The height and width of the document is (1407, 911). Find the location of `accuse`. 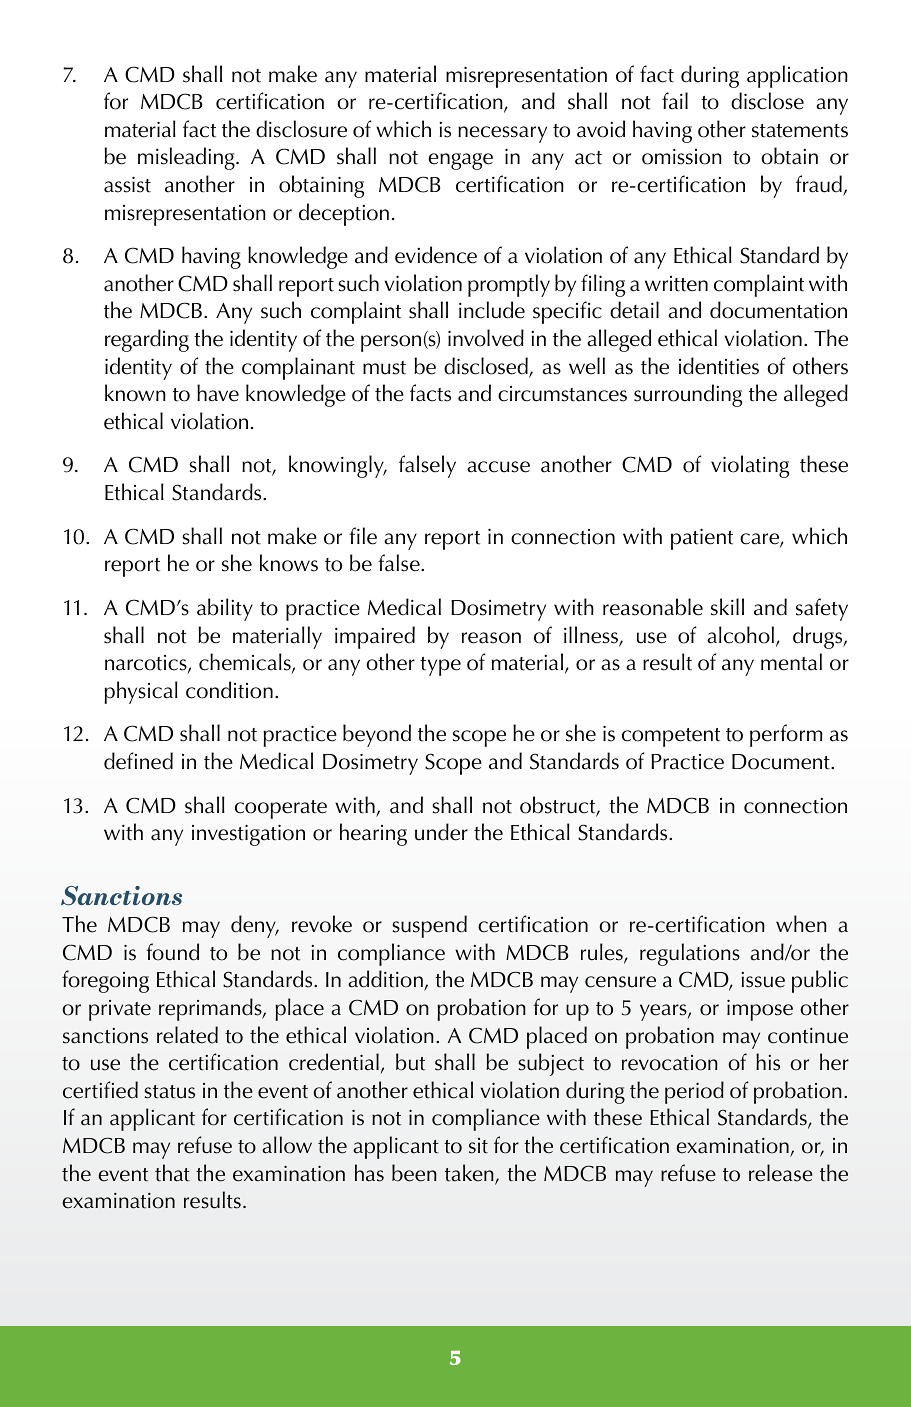

accuse is located at coordinates (498, 467).
